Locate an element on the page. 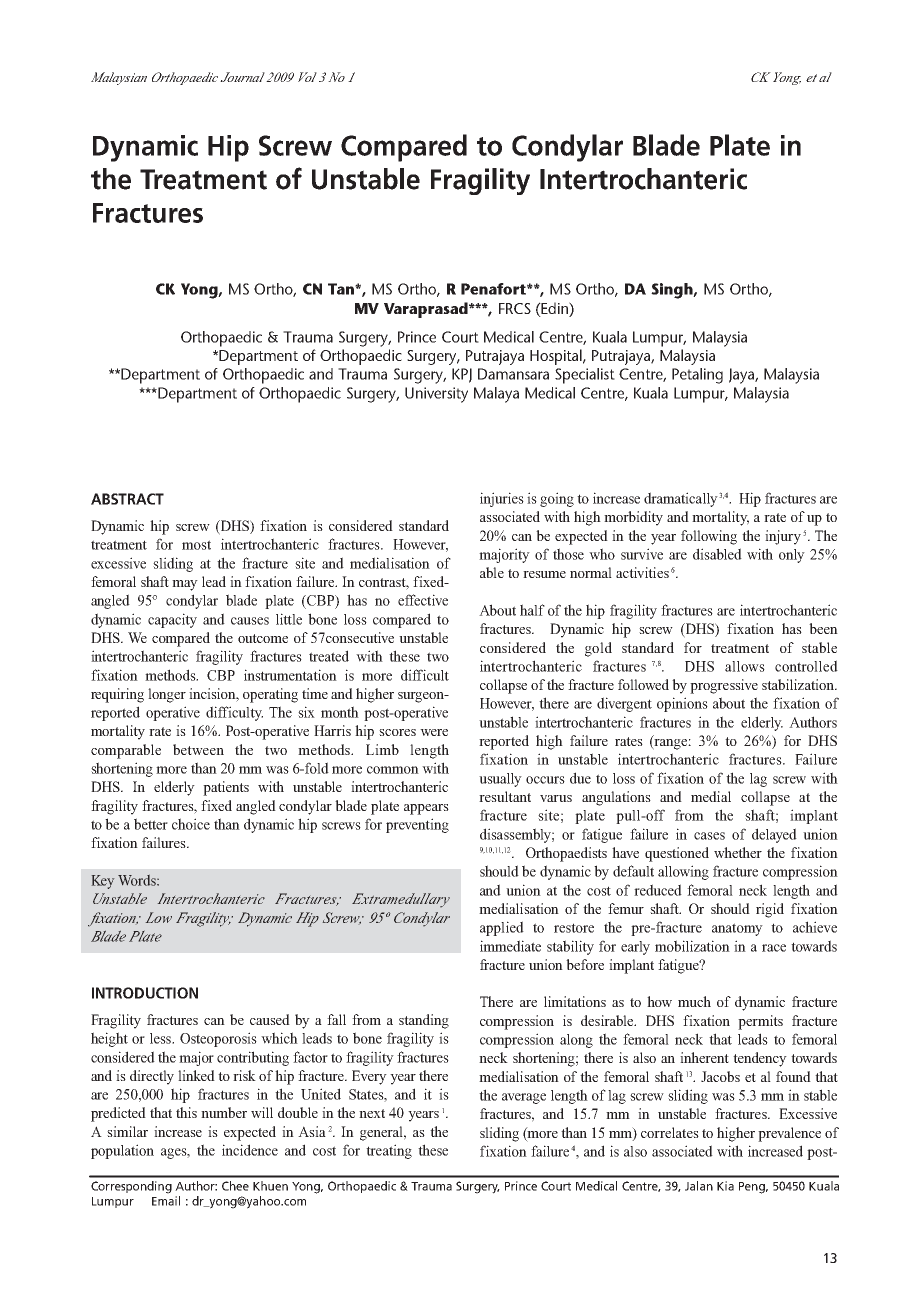 The width and height of the image is (924, 1307). Chee is located at coordinates (235, 1186).
